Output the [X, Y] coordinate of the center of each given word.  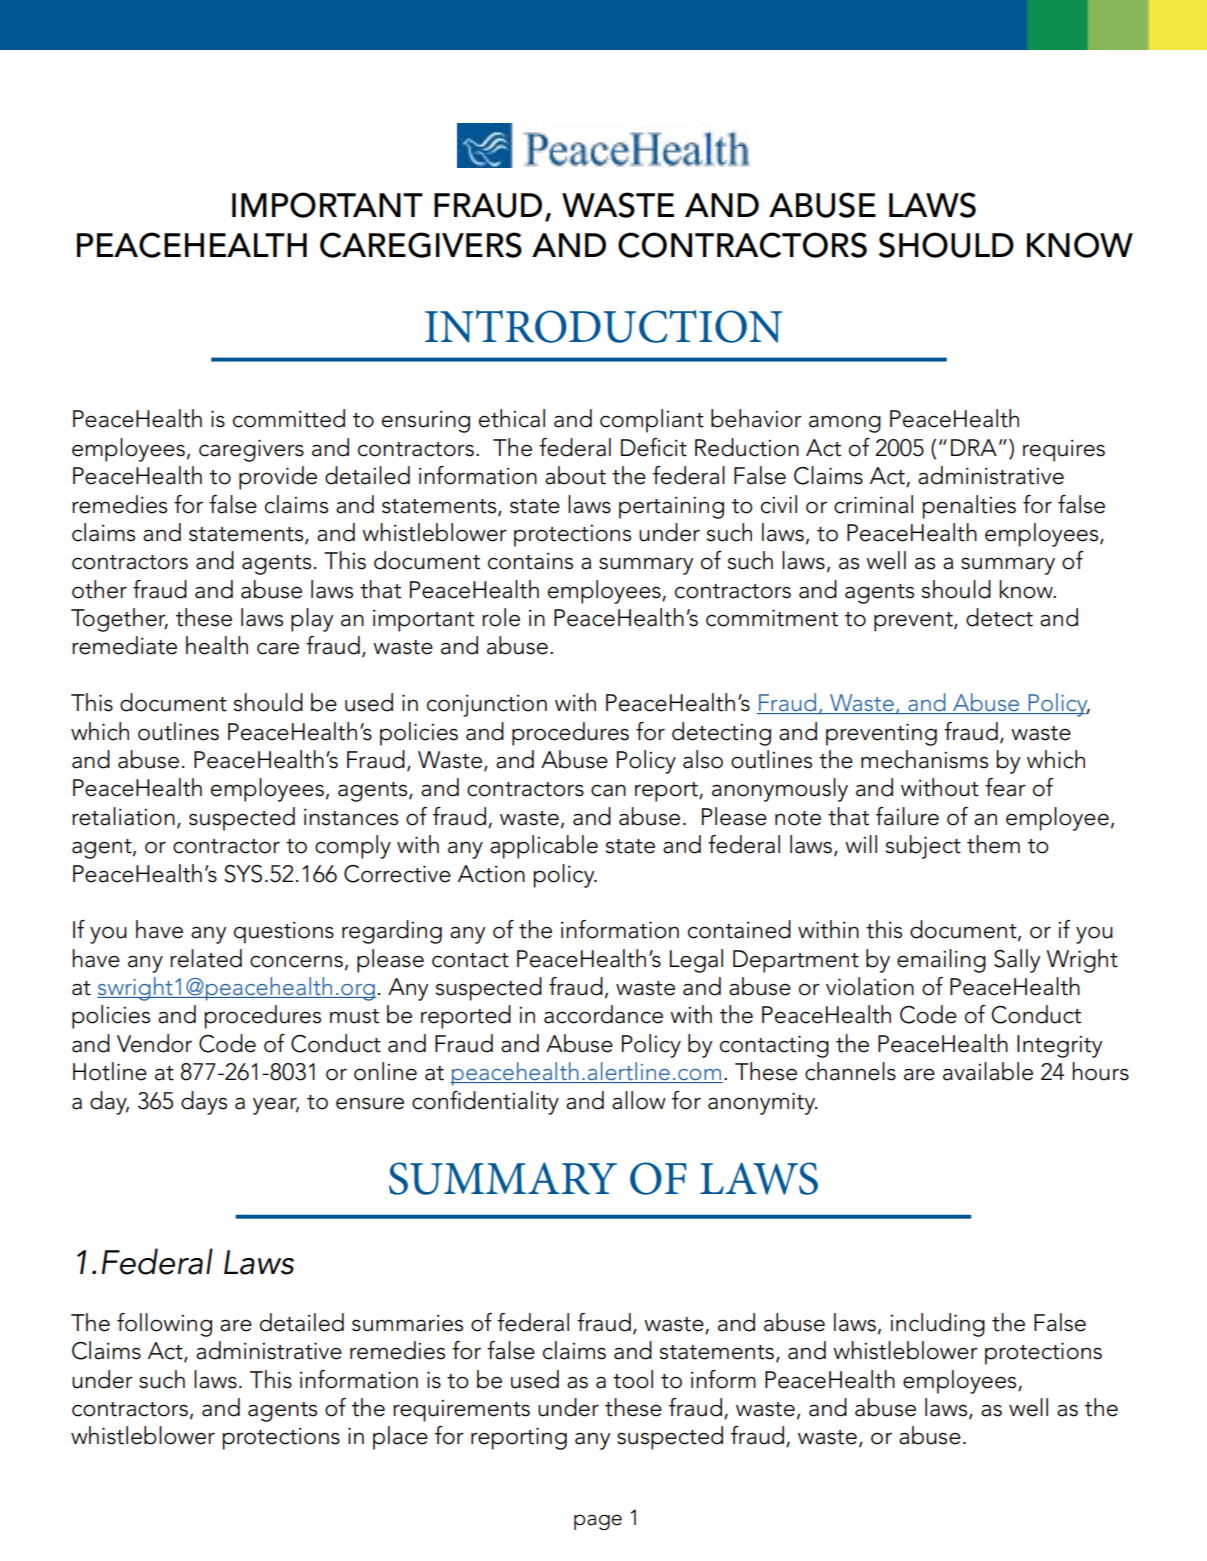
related [206, 958]
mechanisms [924, 759]
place [400, 1438]
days [204, 1103]
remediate [124, 645]
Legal [696, 961]
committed [289, 418]
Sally [1017, 961]
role [501, 617]
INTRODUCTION [603, 326]
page [598, 1522]
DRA [974, 447]
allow [639, 1100]
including [937, 1325]
